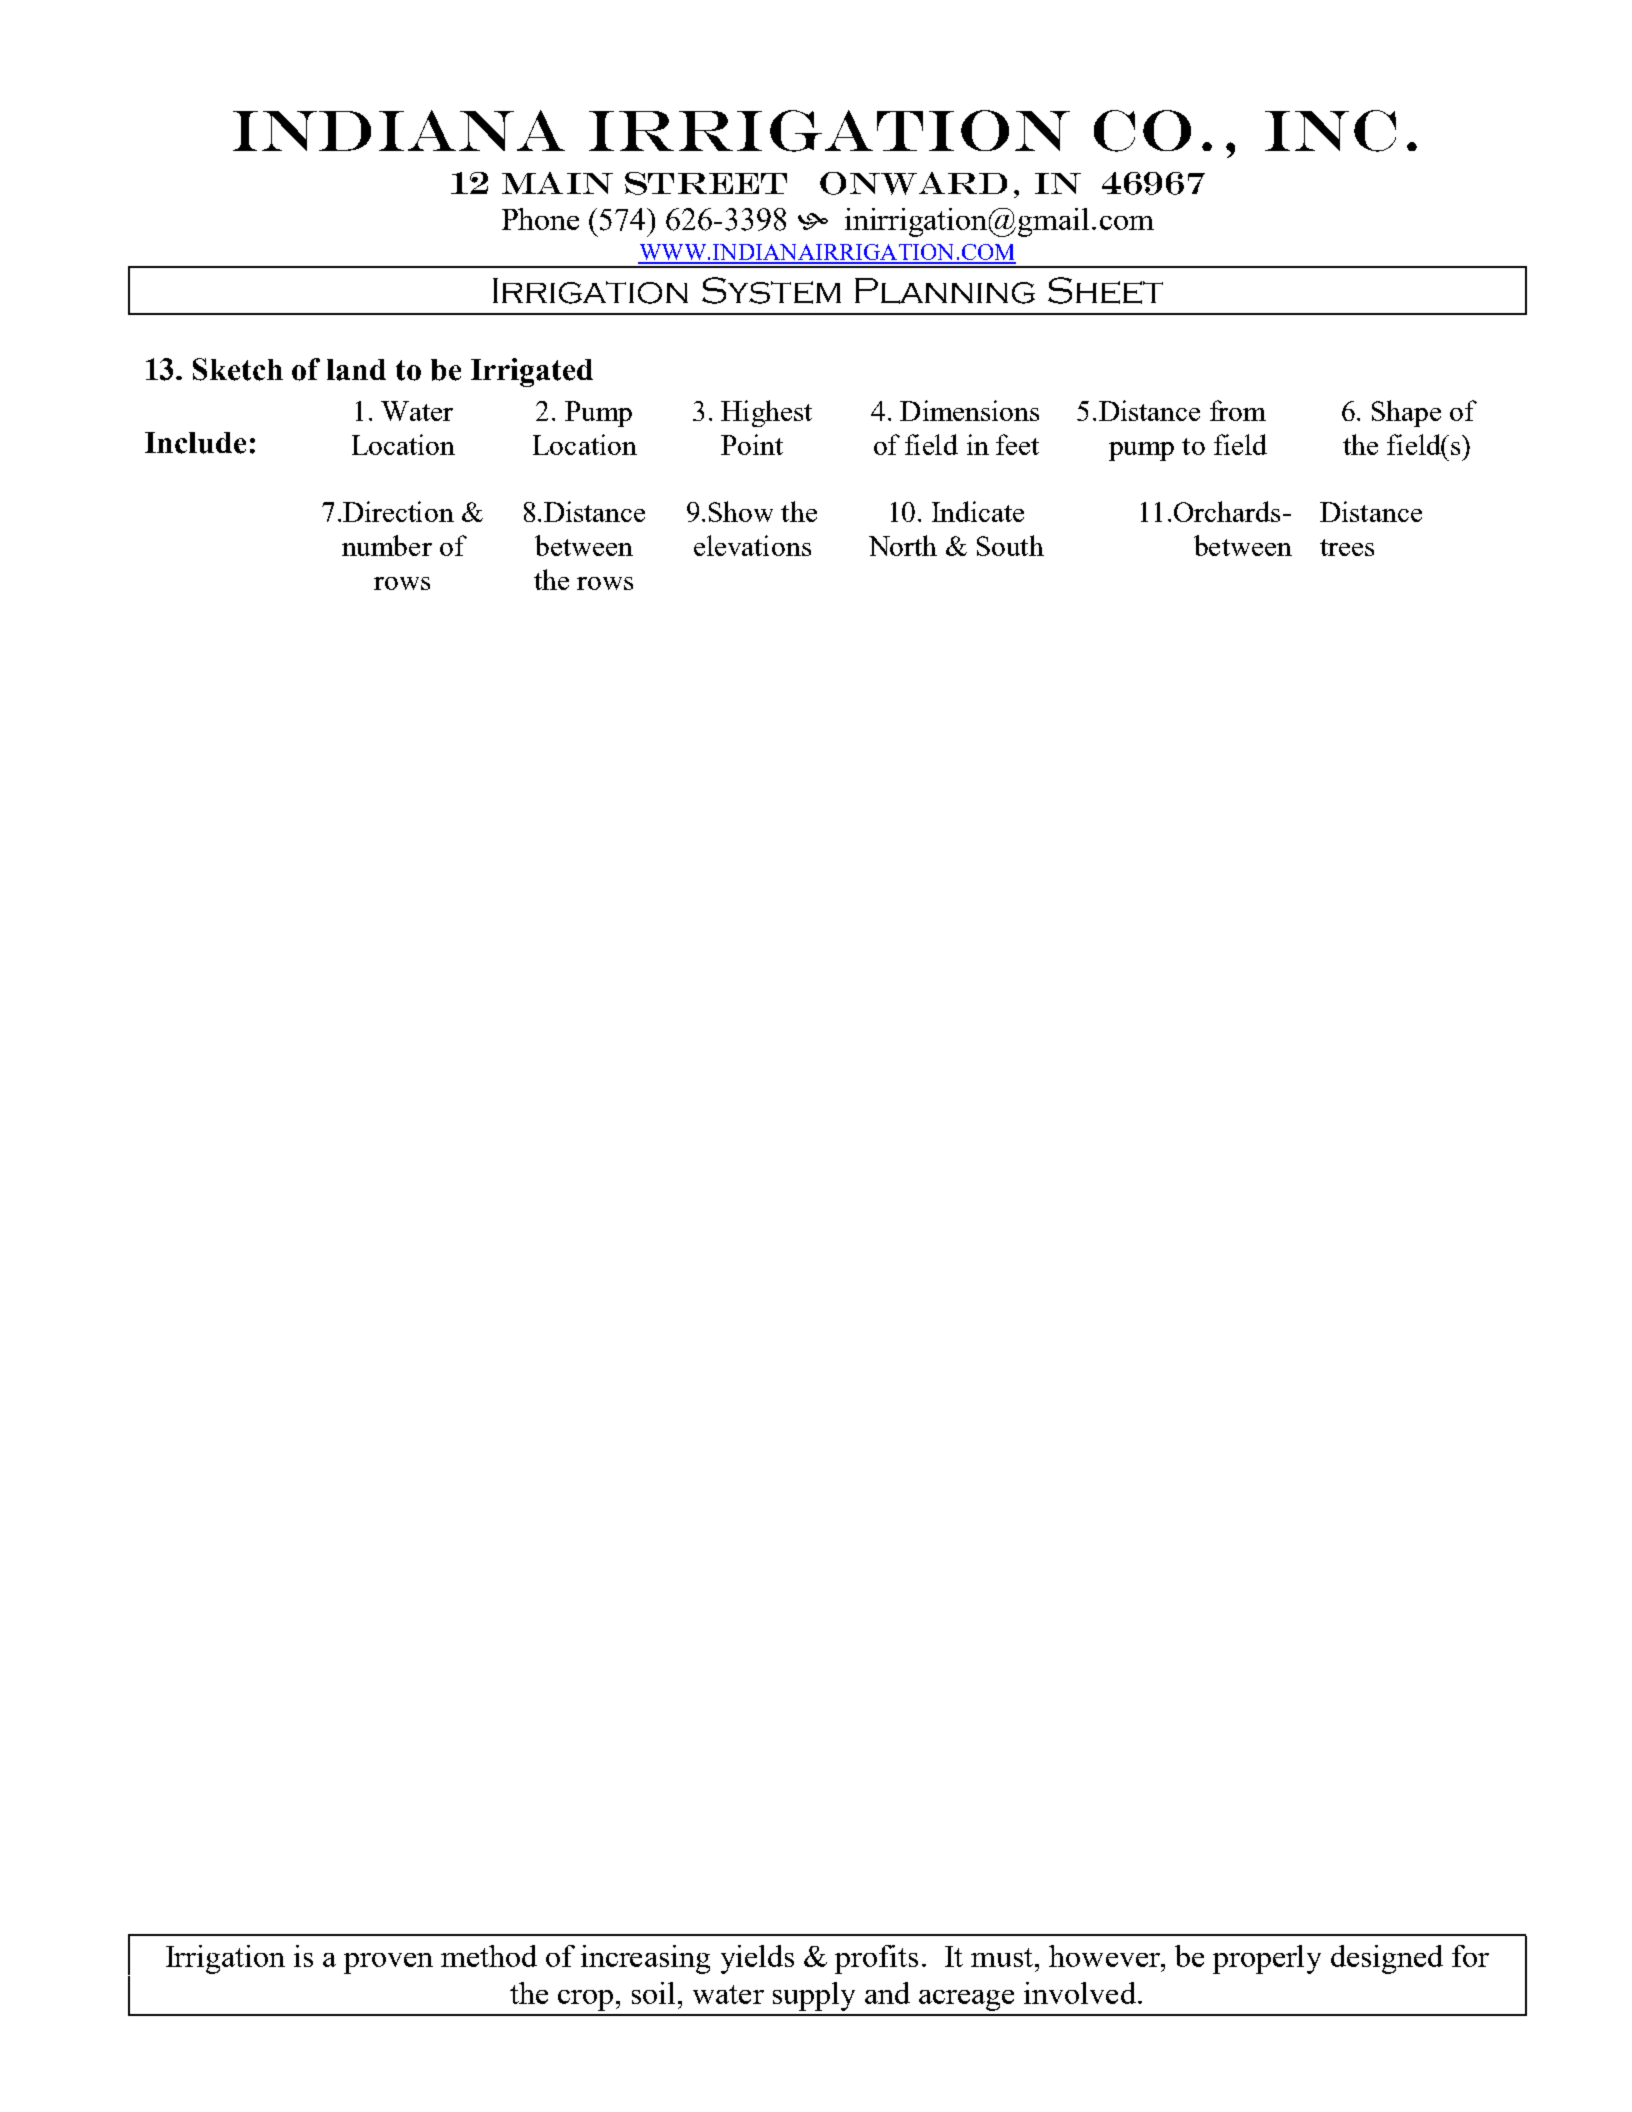  Describe the element at coordinates (387, 545) in the screenshot. I see `number` at that location.
